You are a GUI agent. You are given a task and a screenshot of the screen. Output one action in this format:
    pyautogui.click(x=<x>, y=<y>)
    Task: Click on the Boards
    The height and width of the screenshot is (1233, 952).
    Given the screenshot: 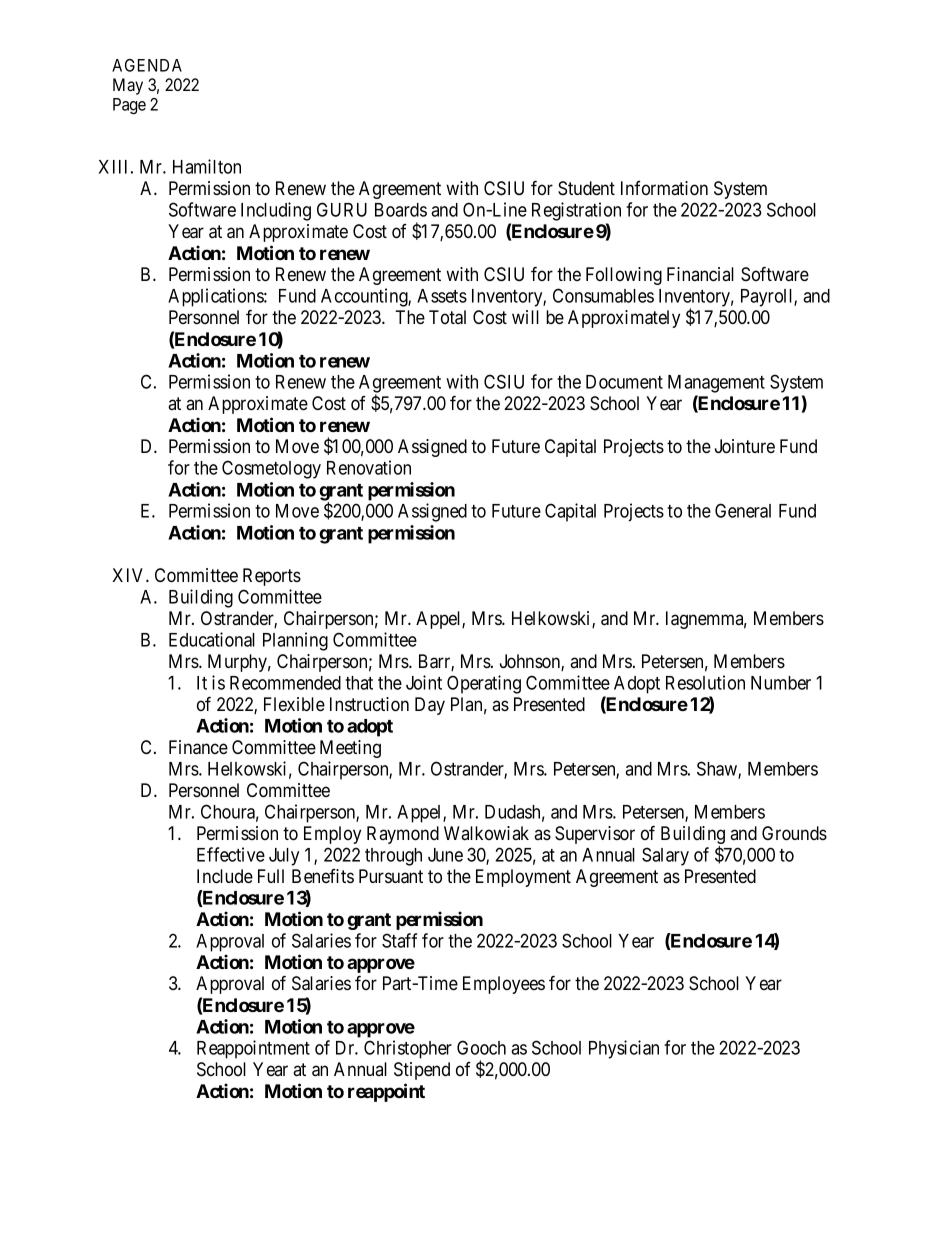 What is the action you would take?
    pyautogui.click(x=401, y=210)
